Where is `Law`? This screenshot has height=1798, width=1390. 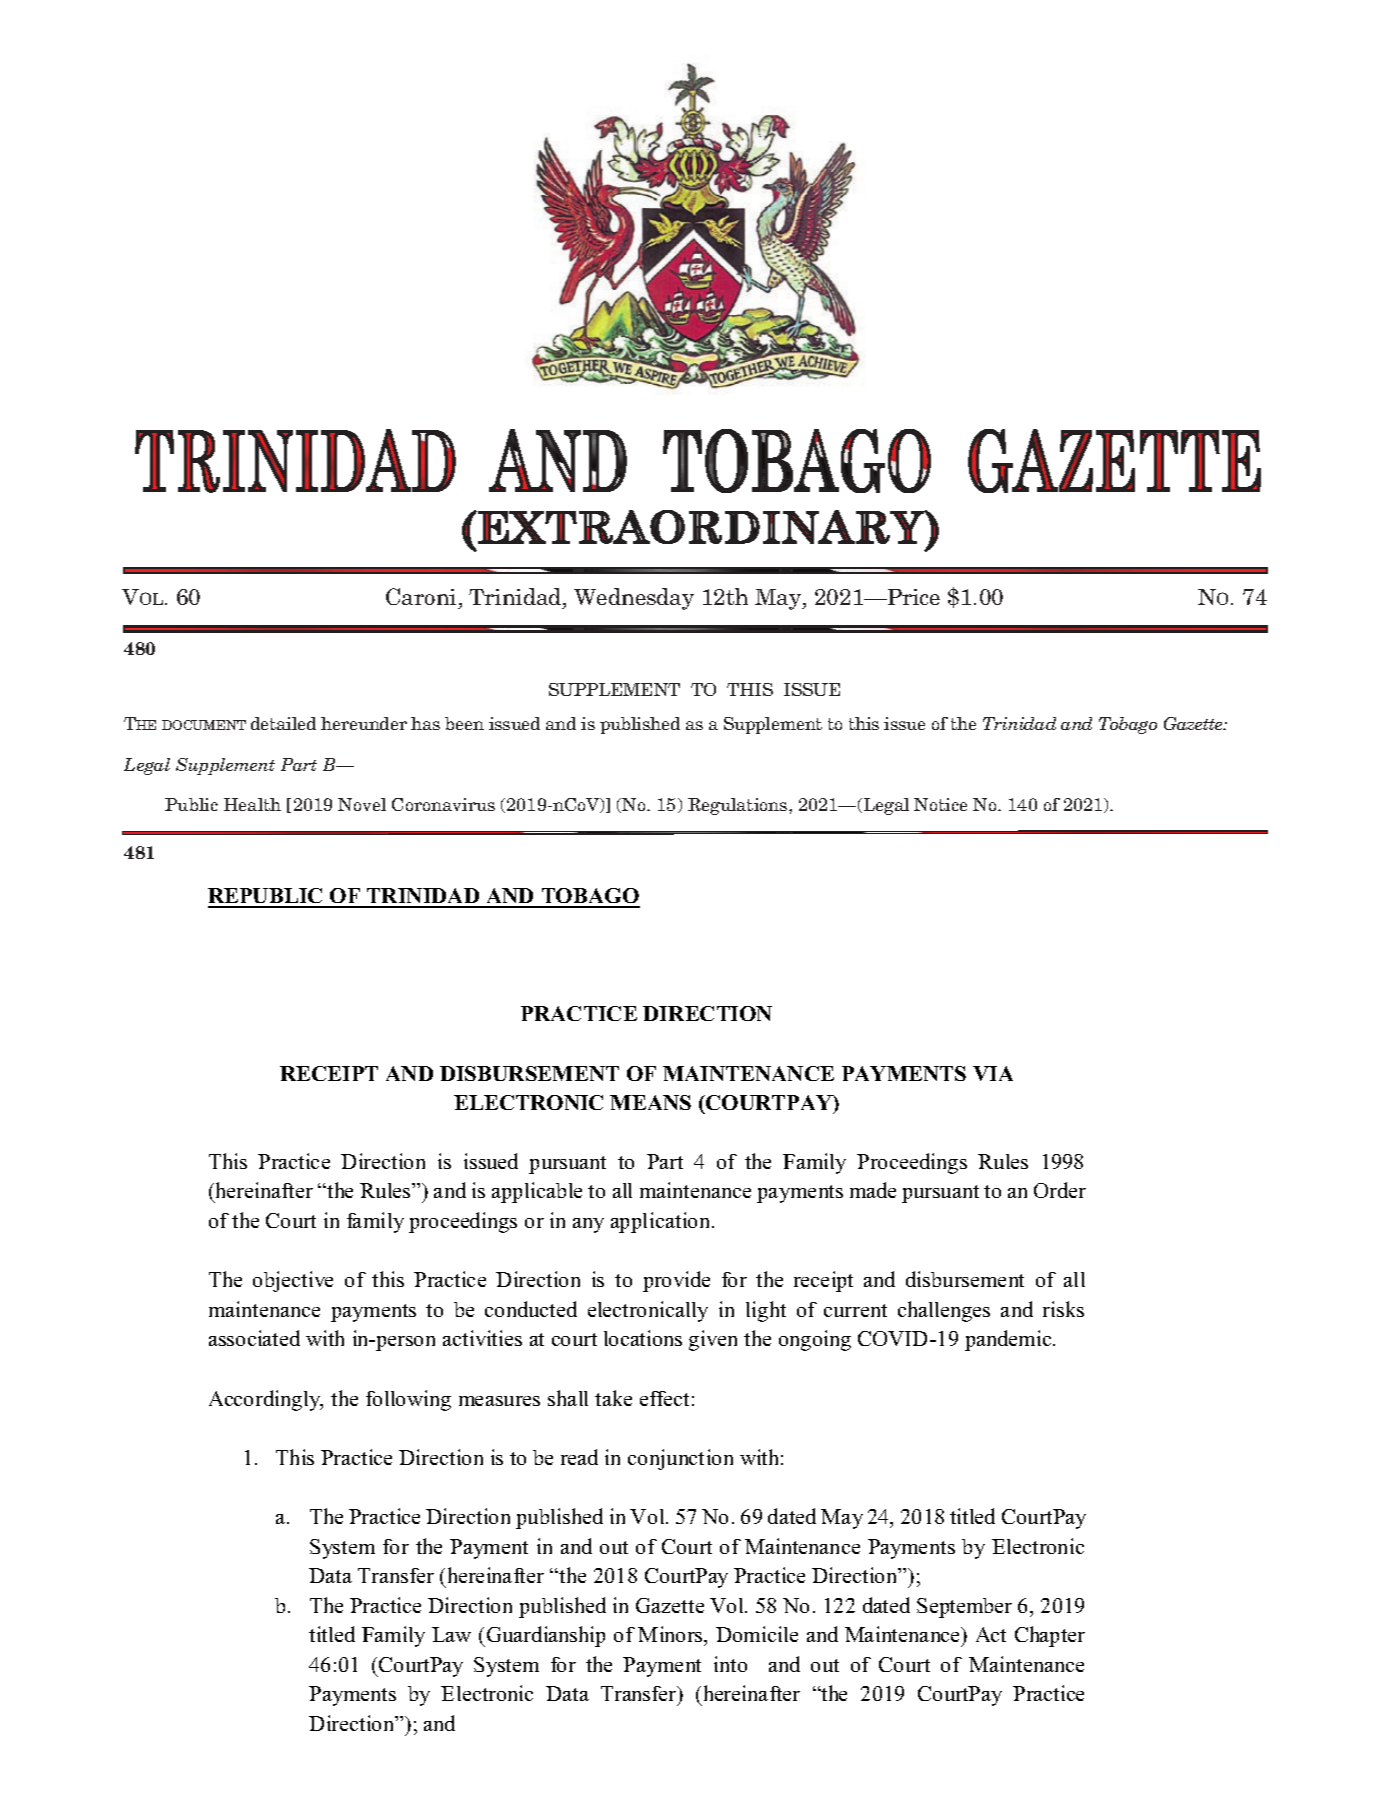
Law is located at coordinates (451, 1634).
